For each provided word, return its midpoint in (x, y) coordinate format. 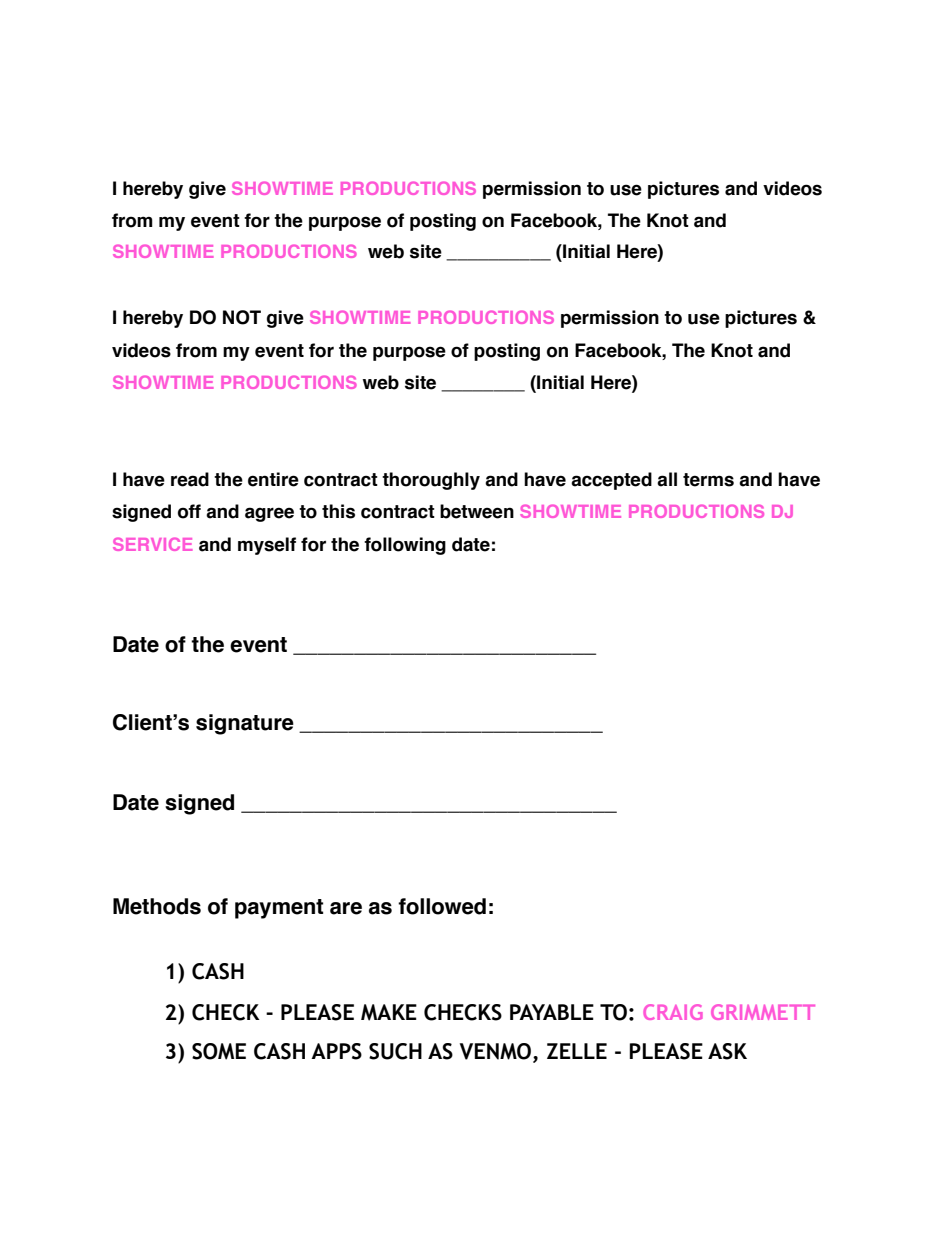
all (667, 479)
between (477, 511)
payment (279, 909)
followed (442, 906)
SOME (219, 1051)
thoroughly (431, 481)
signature (245, 724)
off (189, 511)
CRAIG (673, 1012)
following (405, 546)
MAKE (389, 1012)
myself (267, 546)
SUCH (395, 1051)
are (346, 908)
